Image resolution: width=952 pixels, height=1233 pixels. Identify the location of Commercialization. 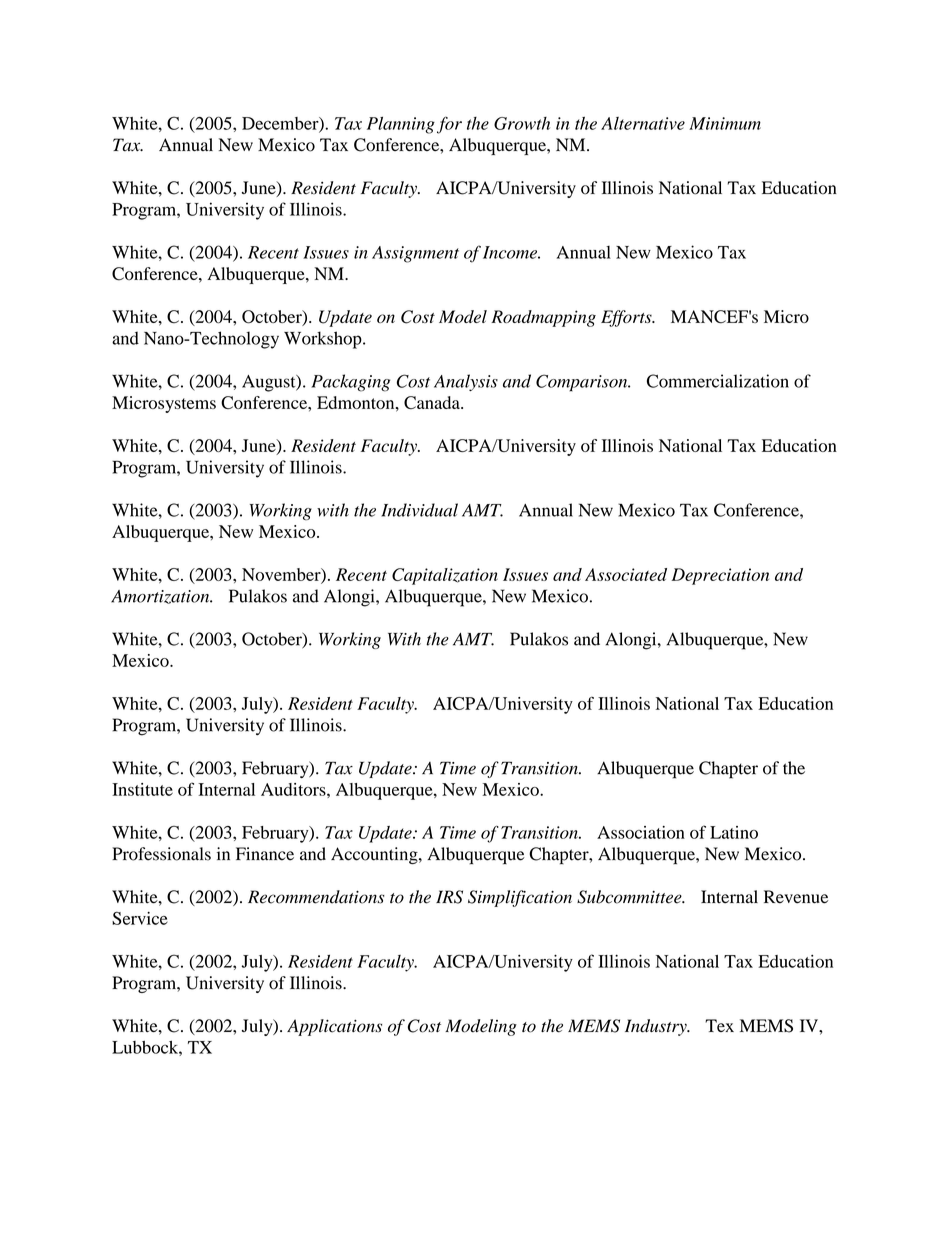
(718, 381).
